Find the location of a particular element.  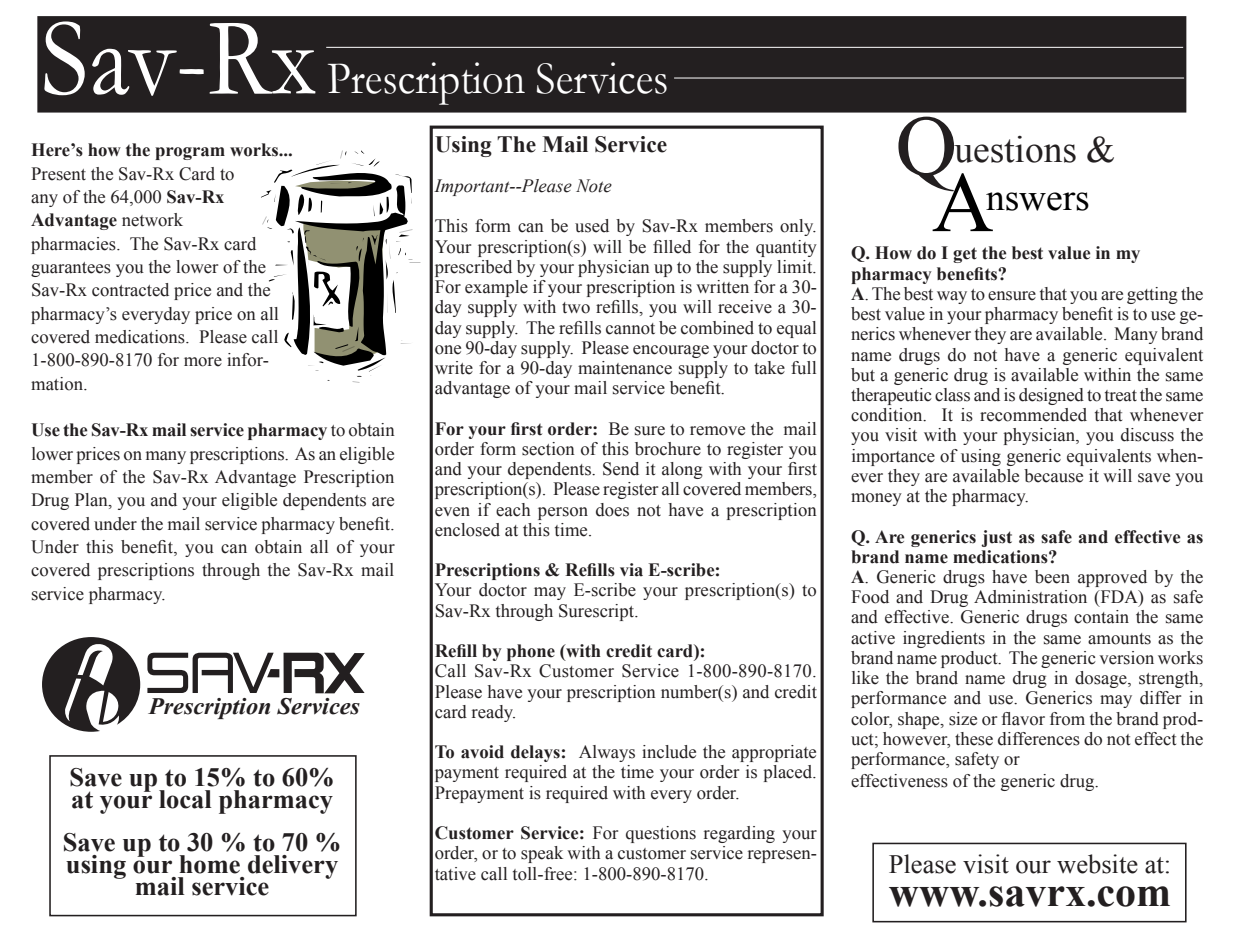

does is located at coordinates (612, 510).
